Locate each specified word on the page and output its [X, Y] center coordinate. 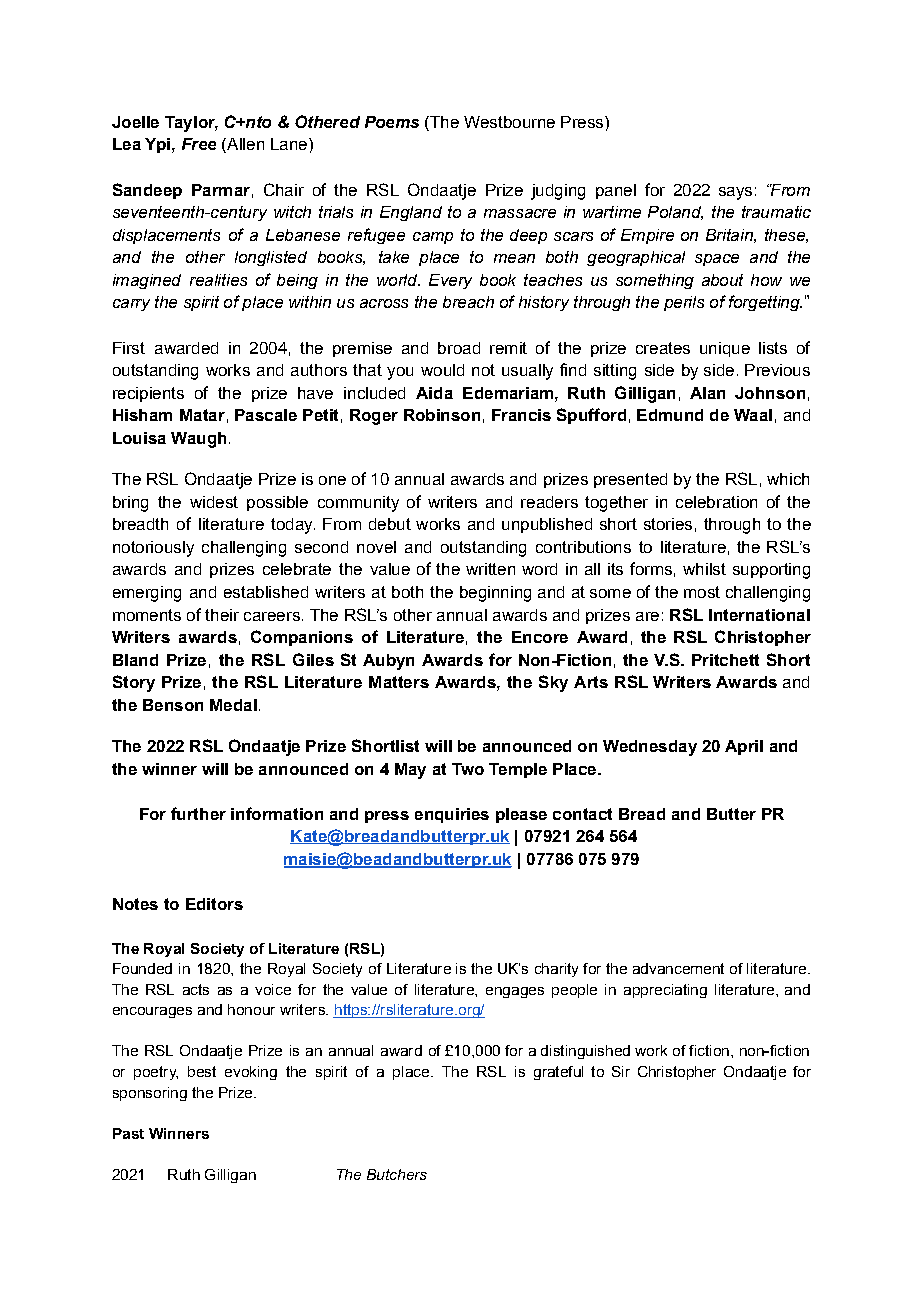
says [735, 193]
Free [199, 144]
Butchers [397, 1174]
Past [128, 1133]
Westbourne [509, 122]
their [222, 615]
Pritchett [725, 660]
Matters [399, 682]
